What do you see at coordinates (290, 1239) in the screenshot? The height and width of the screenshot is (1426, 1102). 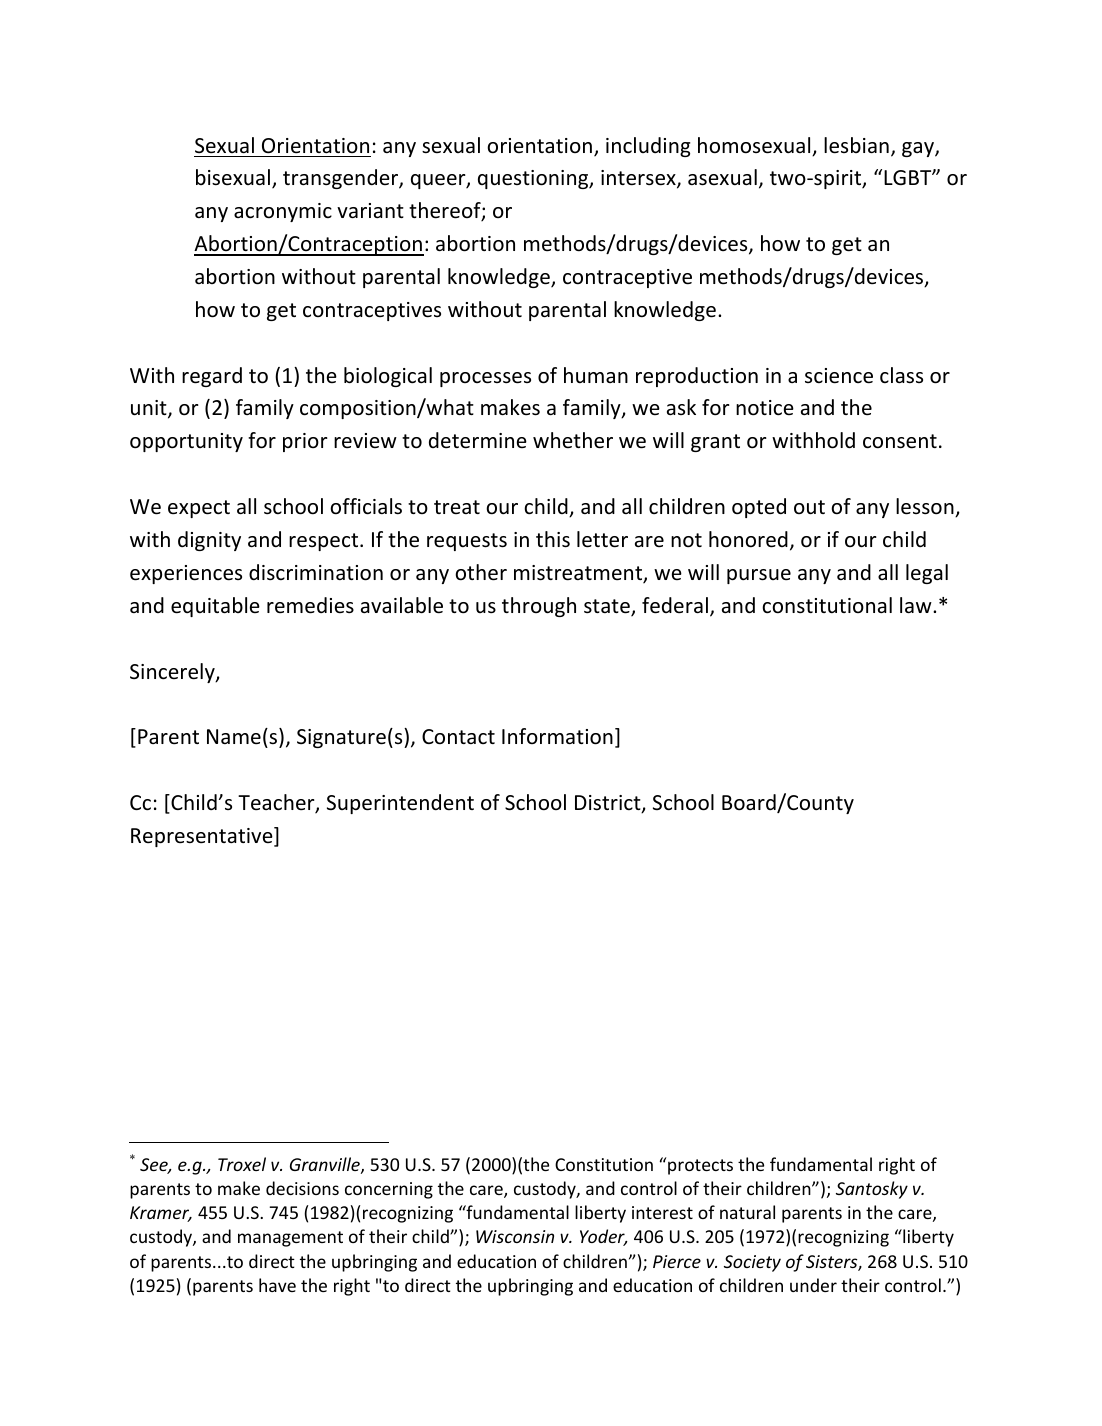 I see `management` at bounding box center [290, 1239].
